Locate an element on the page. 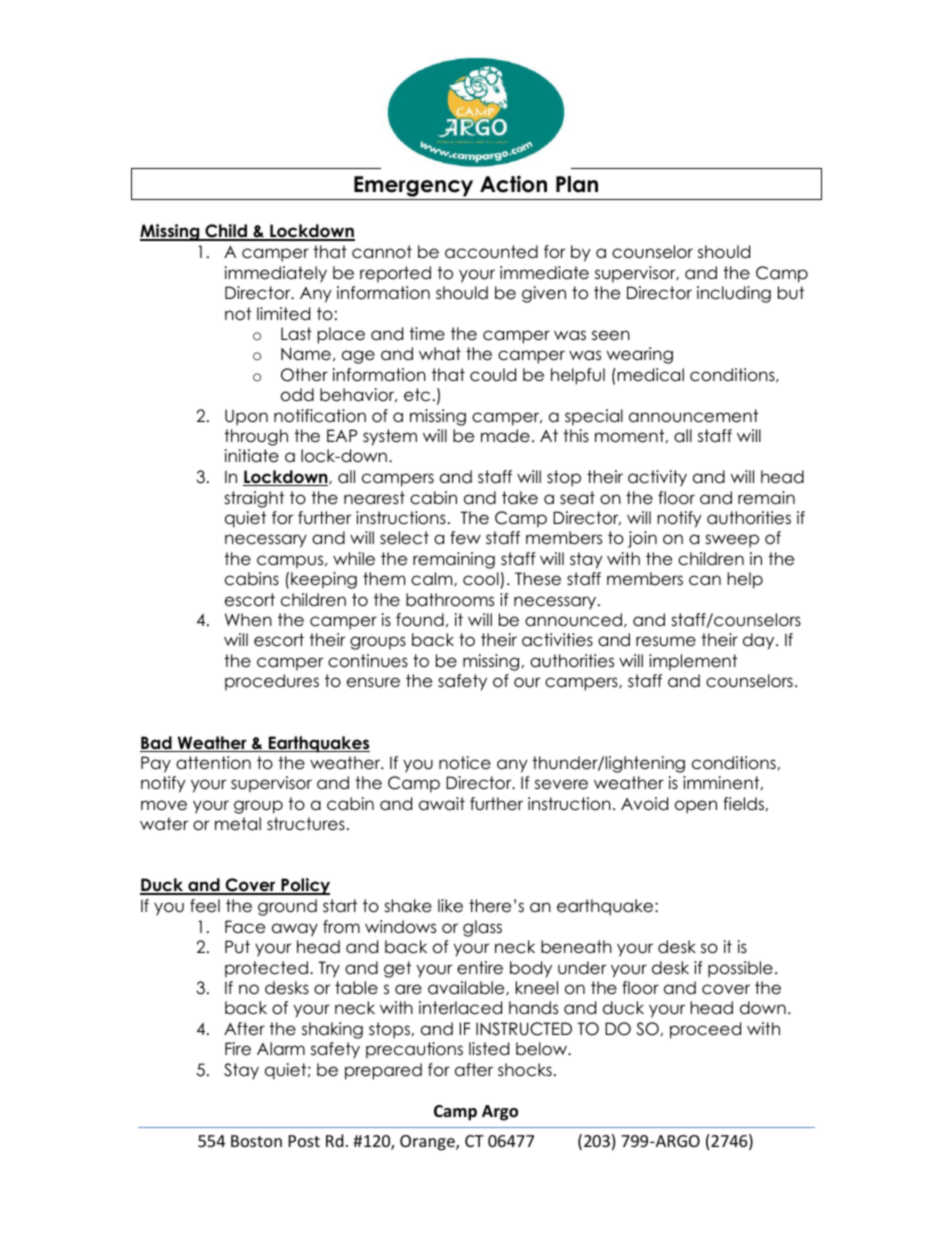 The height and width of the image is (1233, 952). proceed is located at coordinates (705, 1030).
